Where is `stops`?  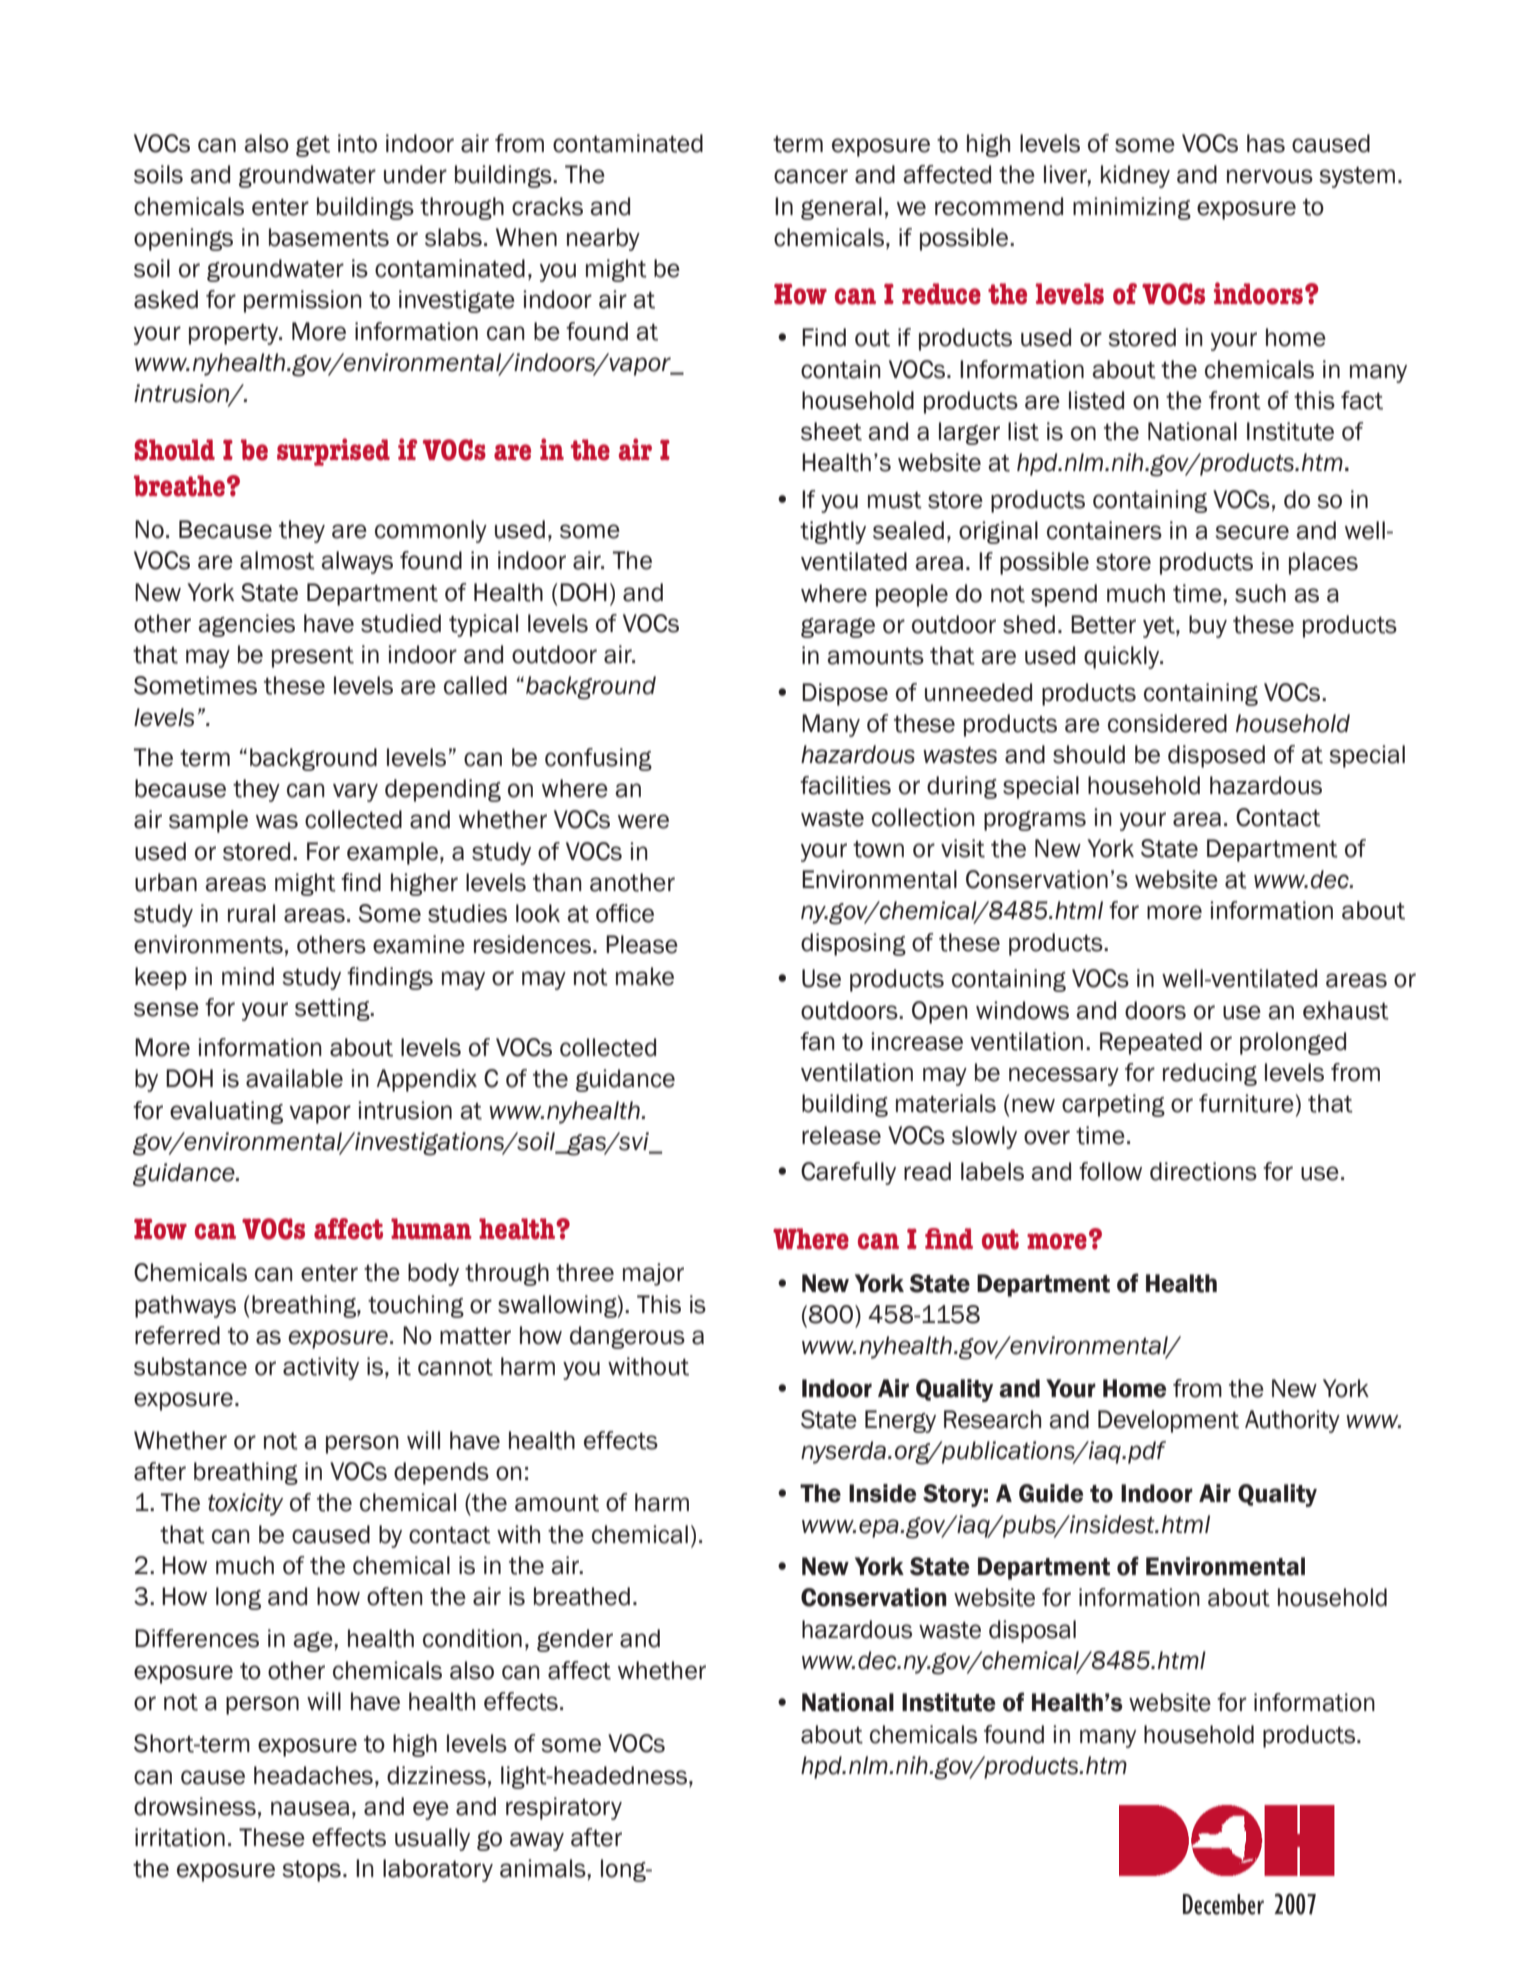 stops is located at coordinates (311, 1871).
